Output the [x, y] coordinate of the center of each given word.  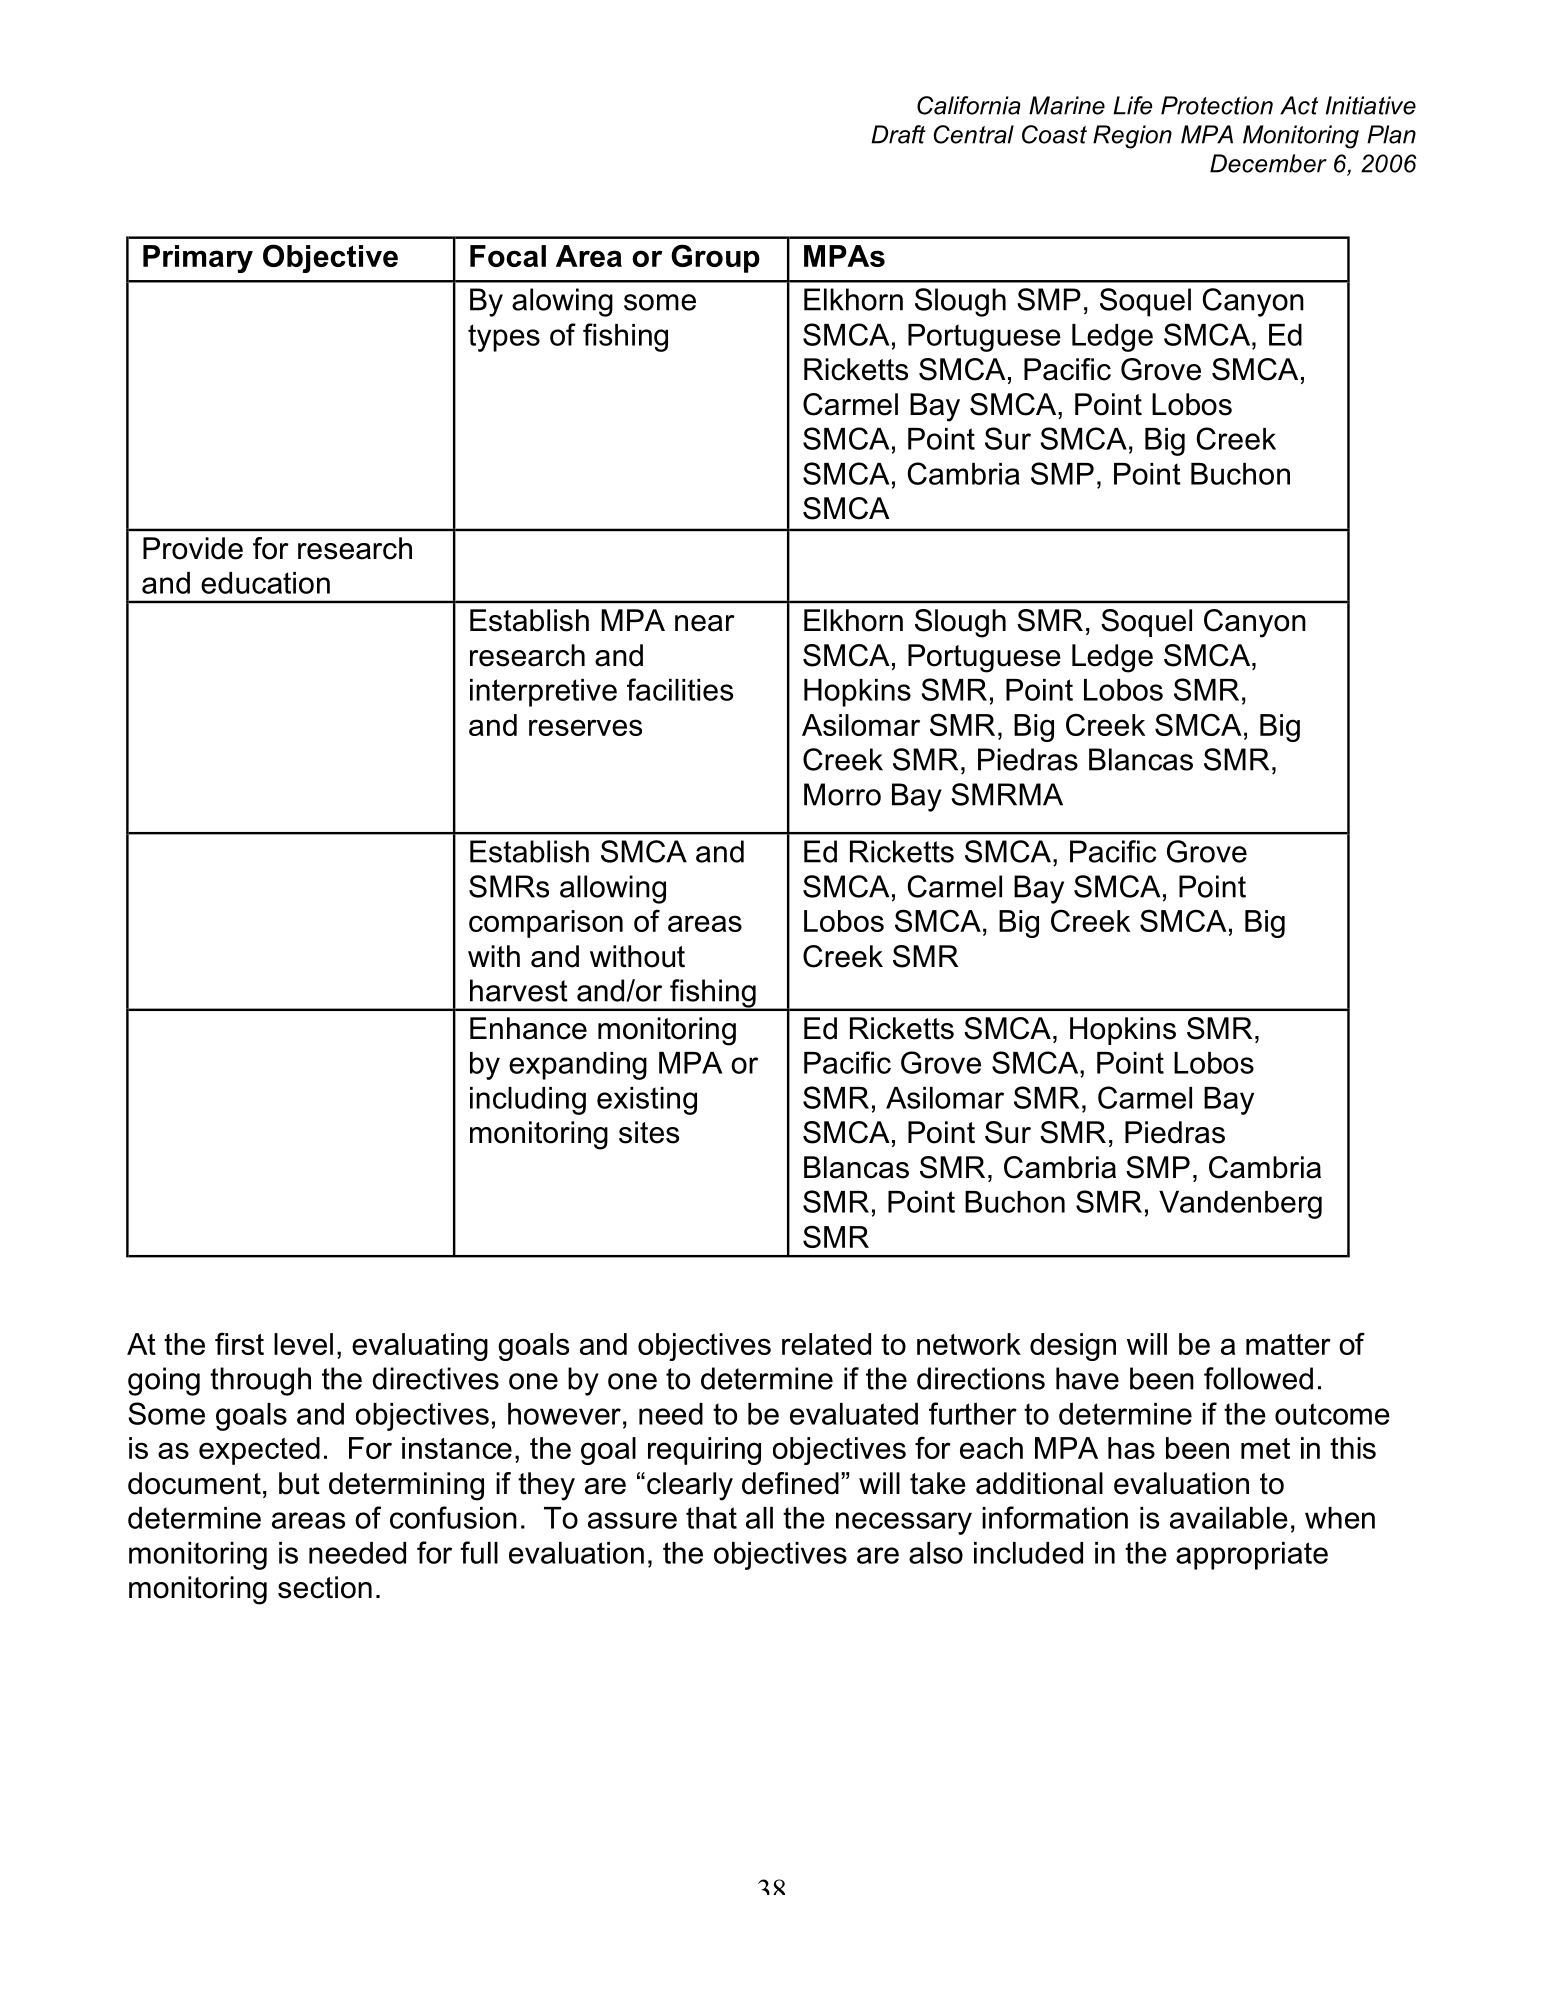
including [528, 1101]
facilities [680, 689]
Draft [898, 134]
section [325, 1587]
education [265, 583]
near [705, 623]
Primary [198, 259]
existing [647, 1101]
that [711, 1518]
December [1268, 163]
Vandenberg [1240, 1205]
